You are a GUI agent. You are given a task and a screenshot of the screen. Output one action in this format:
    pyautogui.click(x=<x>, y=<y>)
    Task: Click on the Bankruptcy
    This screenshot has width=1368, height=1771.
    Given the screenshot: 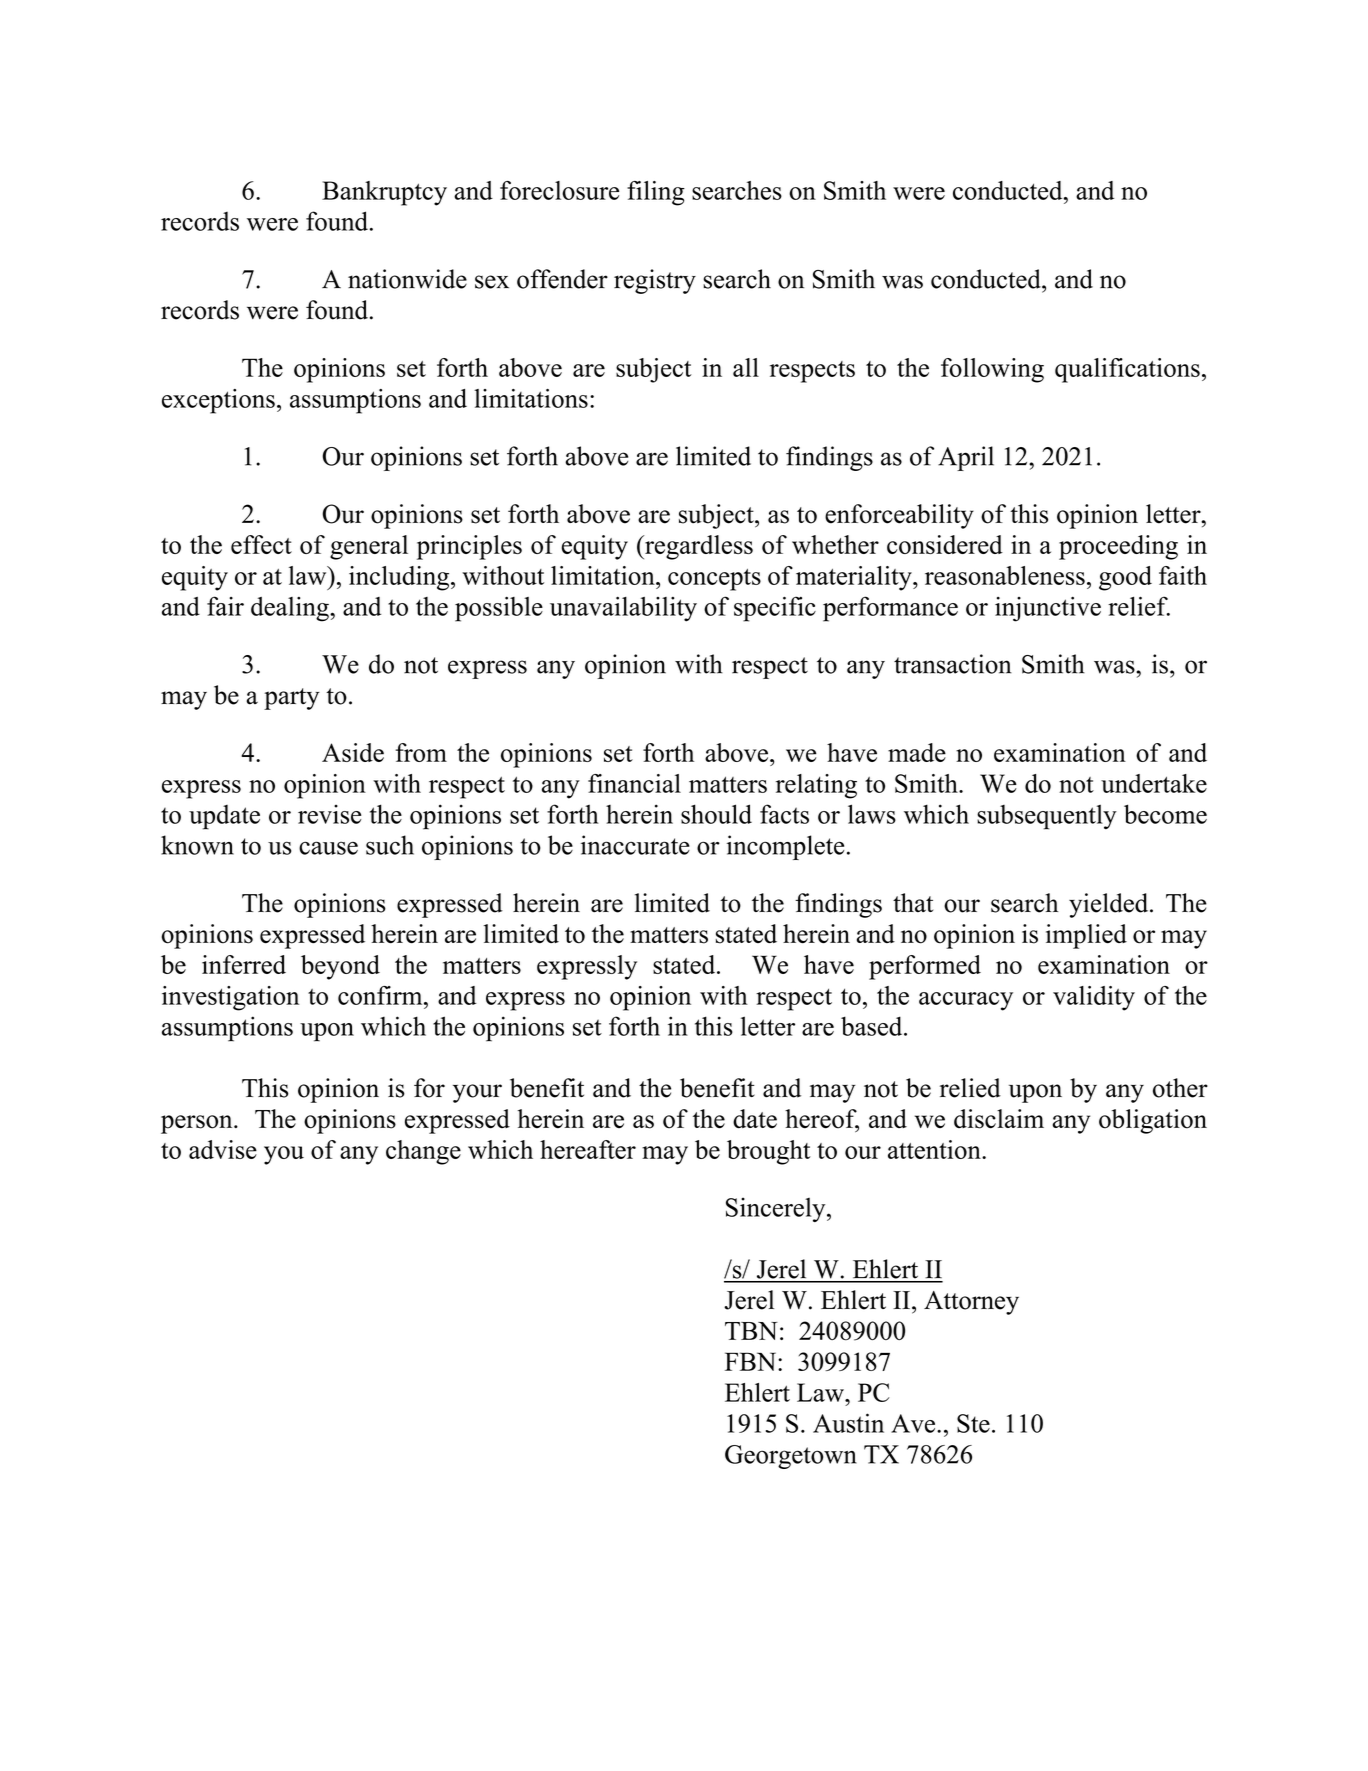 What is the action you would take?
    pyautogui.click(x=384, y=193)
